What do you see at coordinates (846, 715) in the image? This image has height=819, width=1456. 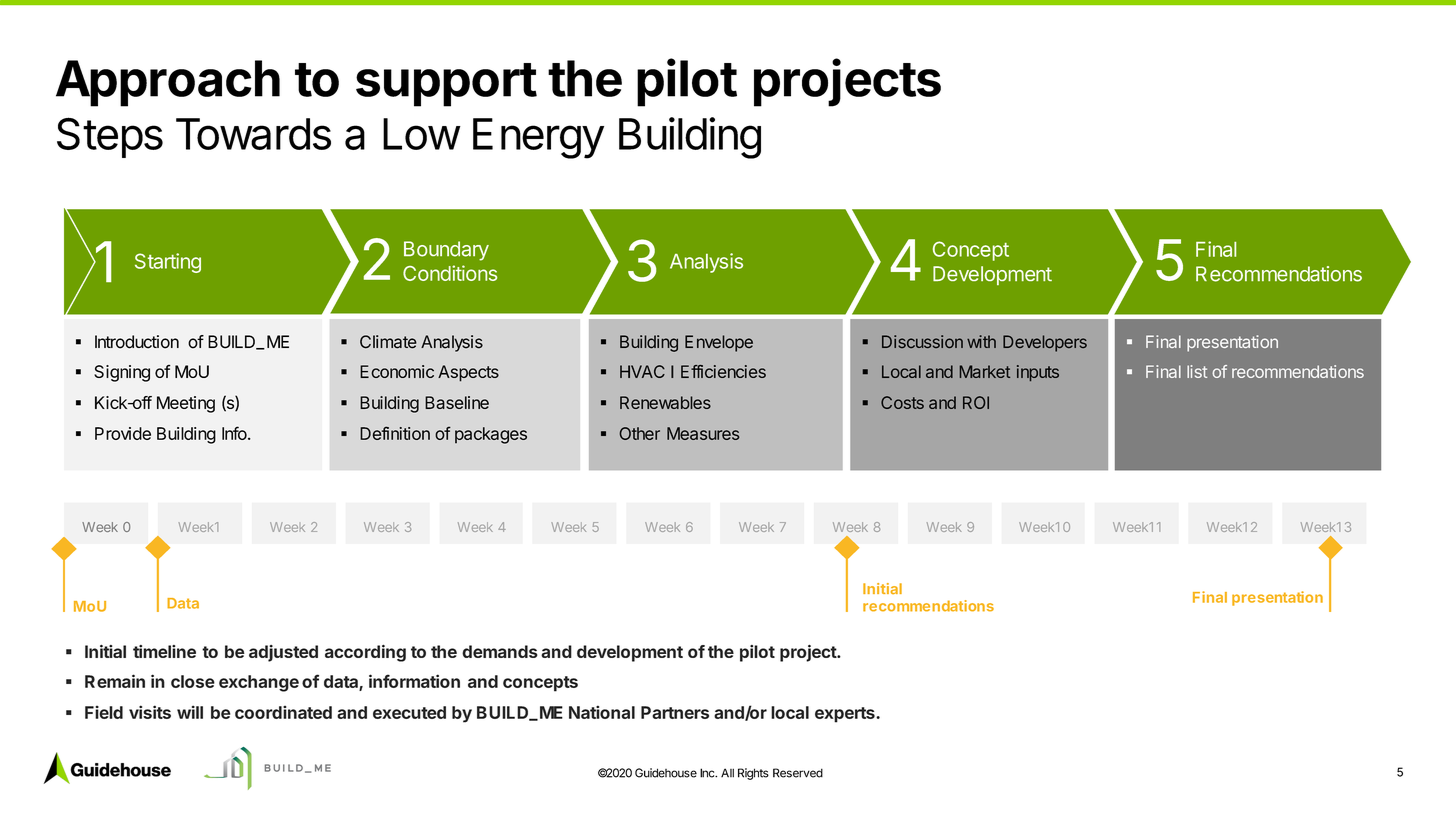 I see `experts` at bounding box center [846, 715].
